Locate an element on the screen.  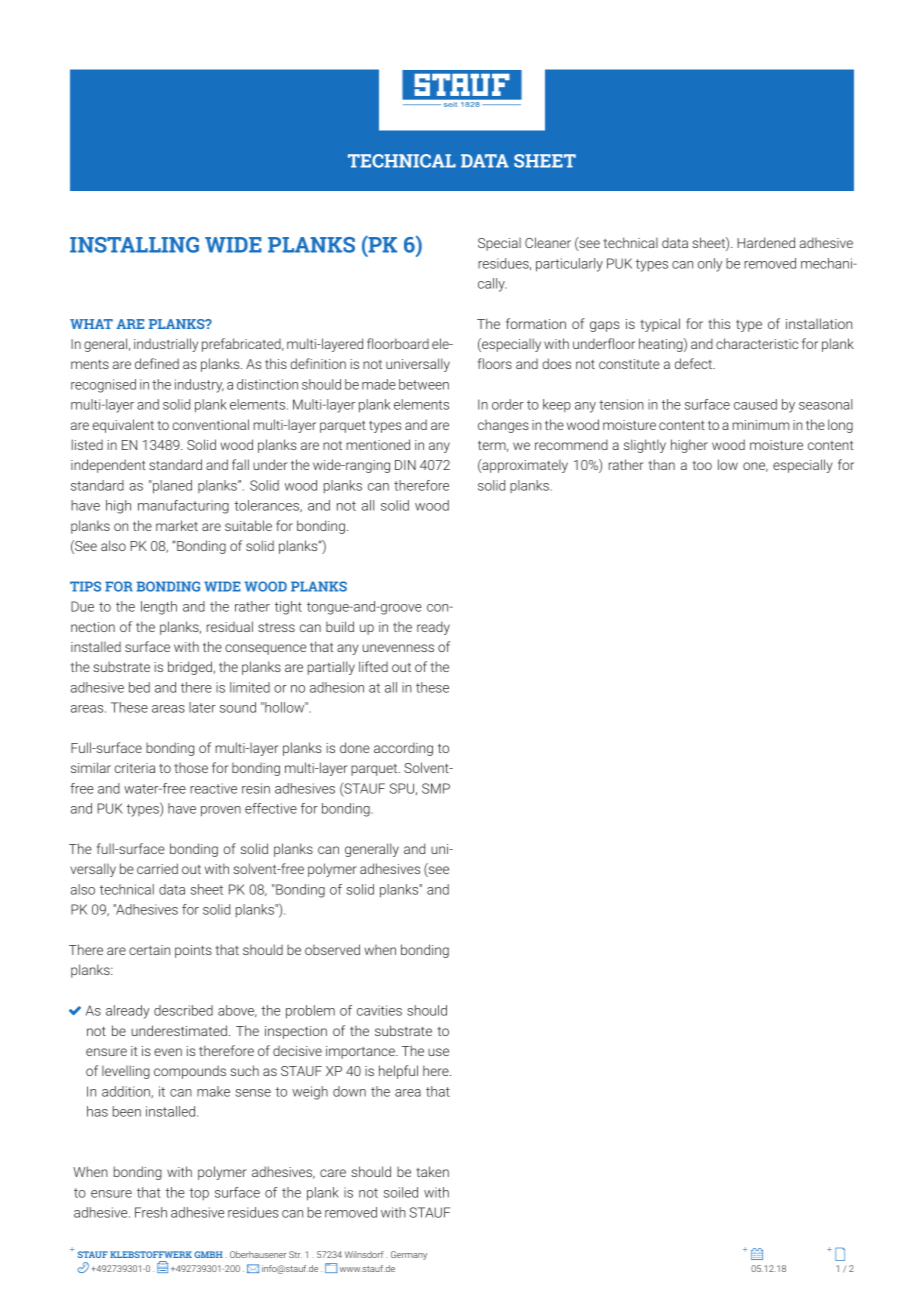
changes is located at coordinates (503, 426).
